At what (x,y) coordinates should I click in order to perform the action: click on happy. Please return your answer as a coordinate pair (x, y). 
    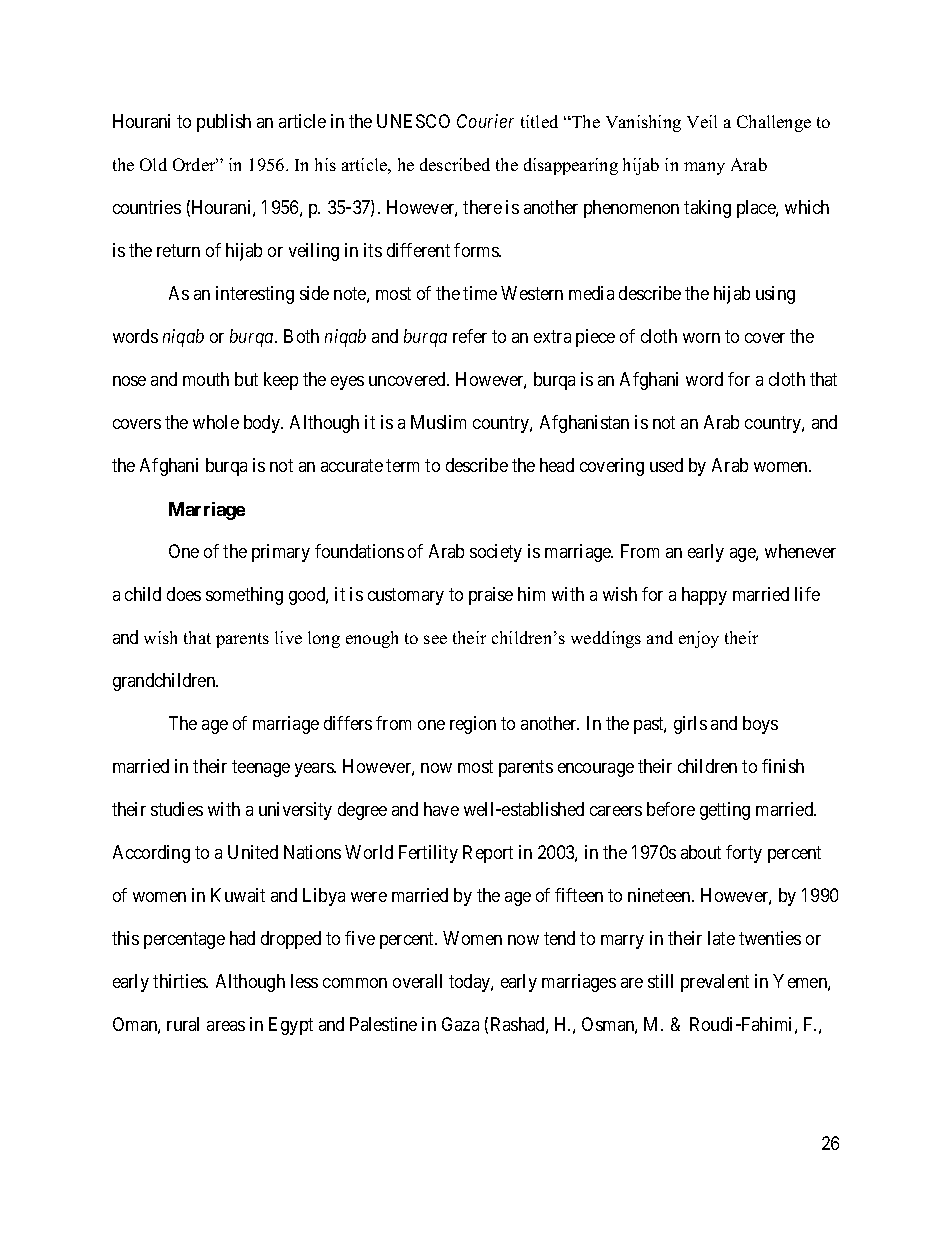
    Looking at the image, I should click on (704, 596).
